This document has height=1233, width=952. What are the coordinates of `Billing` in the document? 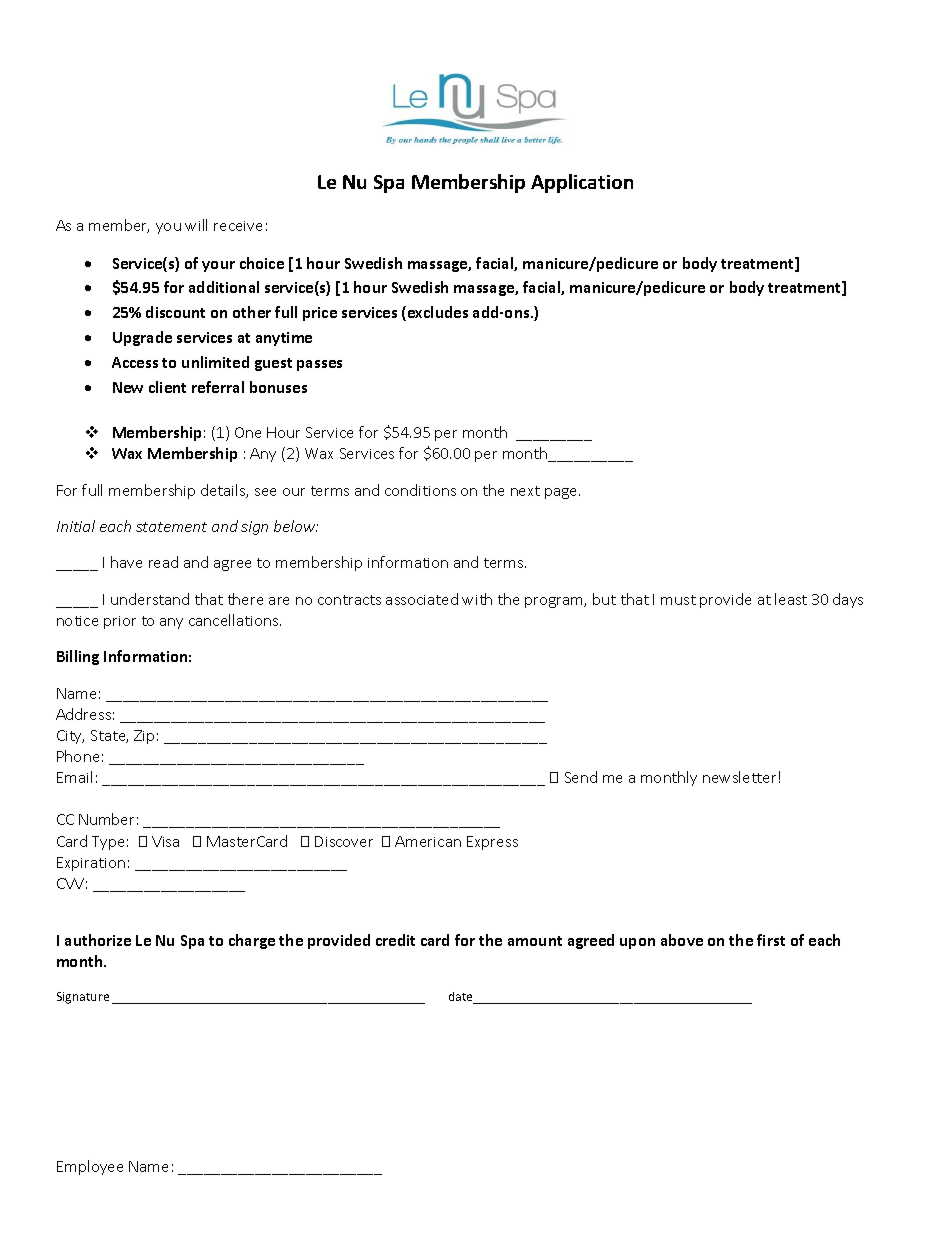 It's located at (78, 657).
